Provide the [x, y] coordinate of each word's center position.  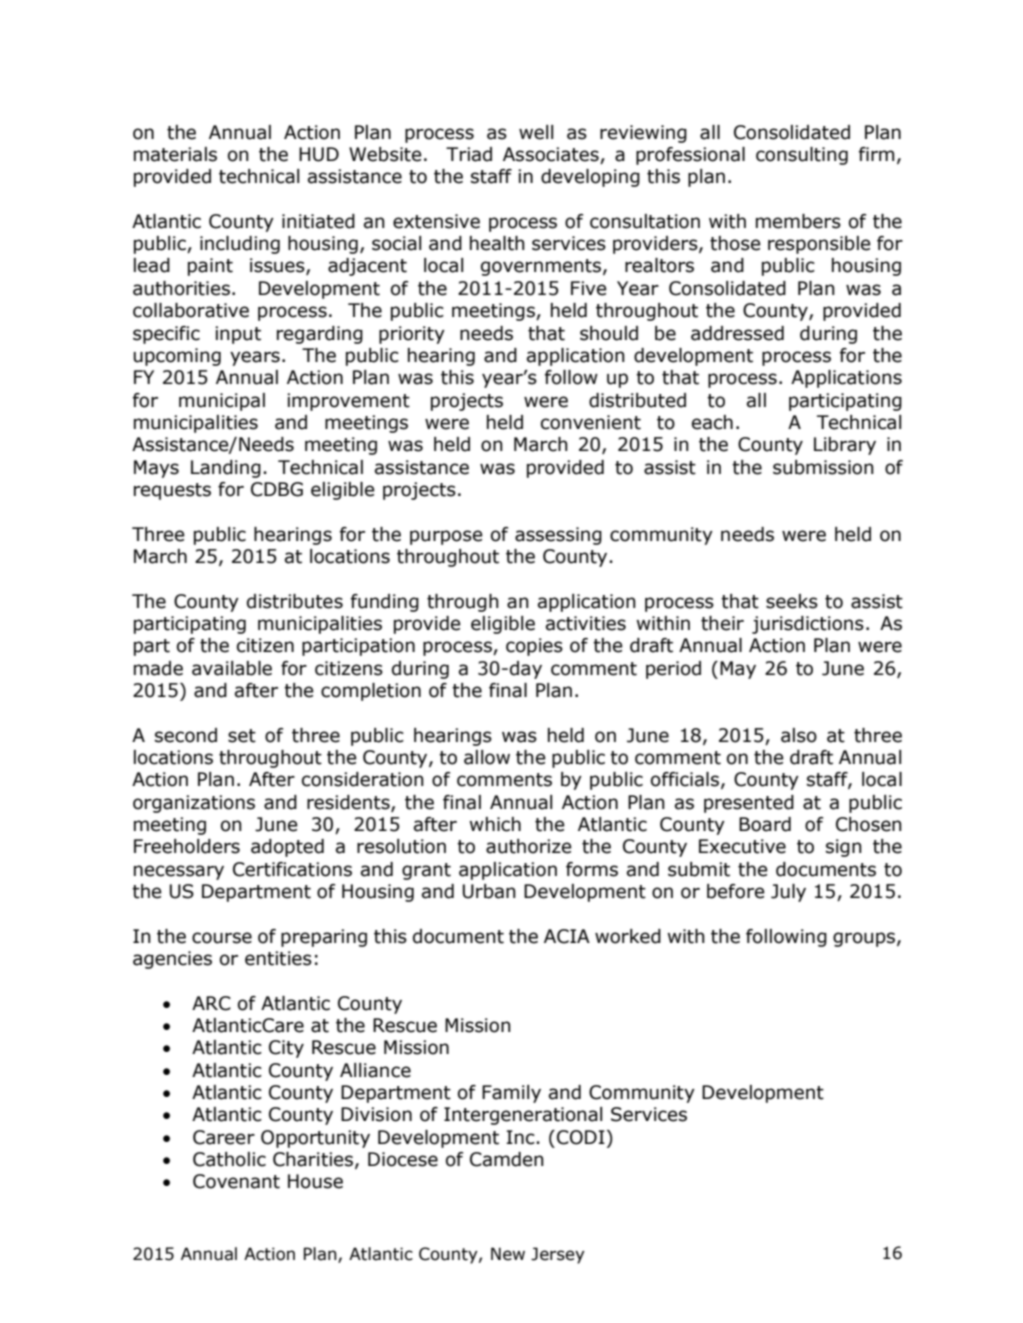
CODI [581, 1137]
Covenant [236, 1181]
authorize [529, 846]
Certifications [292, 869]
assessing [558, 536]
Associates [552, 155]
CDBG [277, 489]
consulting [802, 156]
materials [175, 154]
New [508, 1254]
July [788, 893]
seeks [792, 601]
